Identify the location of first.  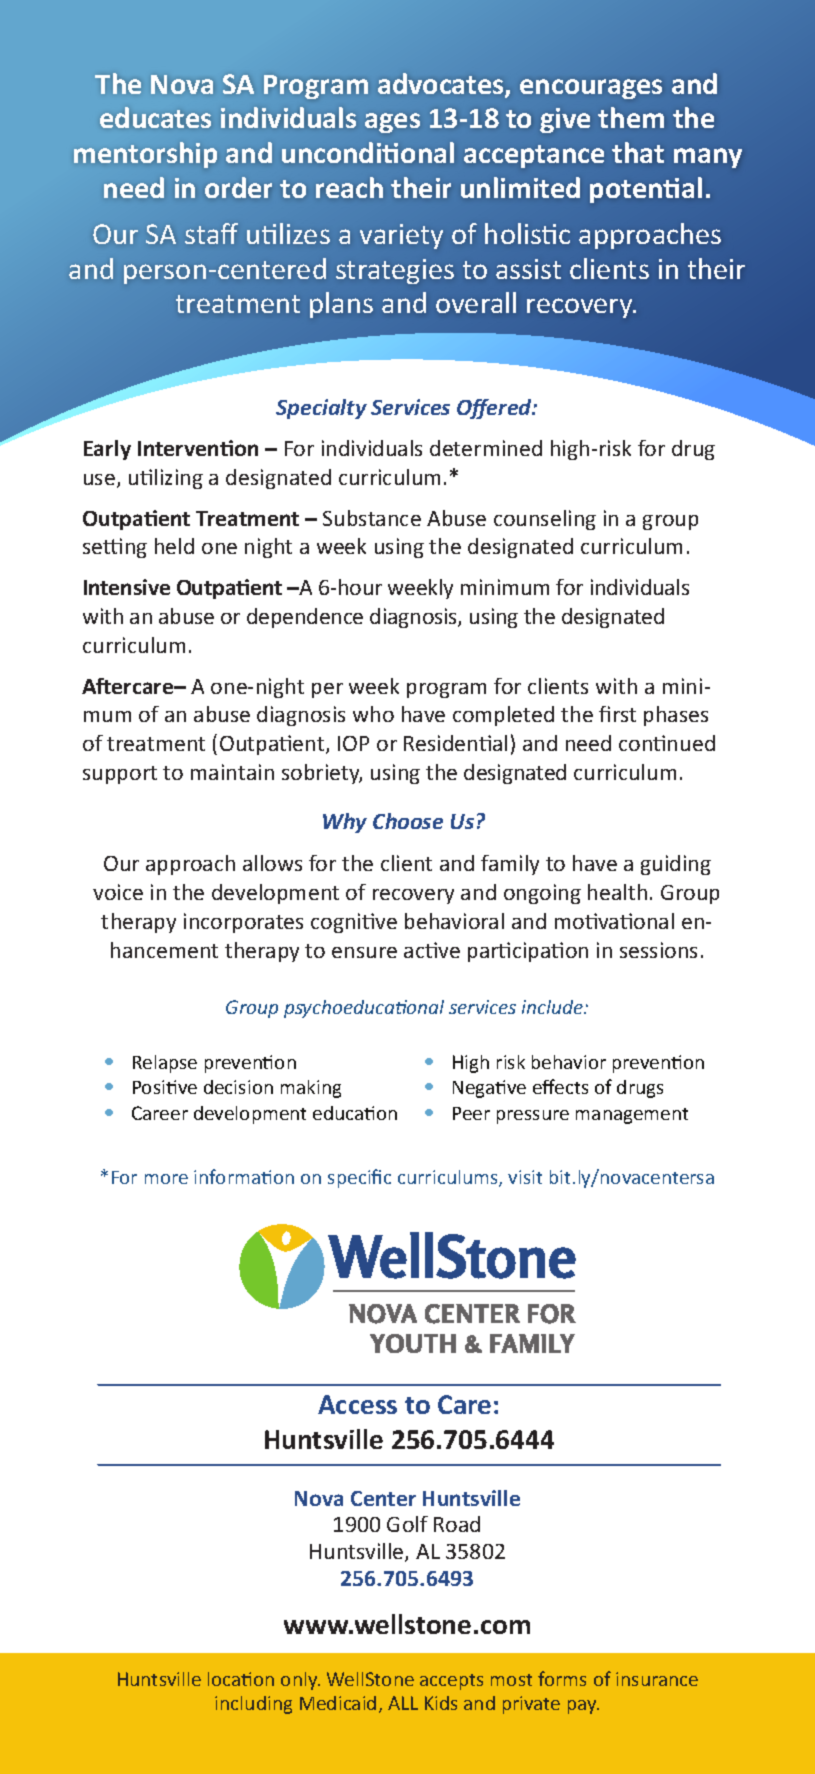
(617, 714).
